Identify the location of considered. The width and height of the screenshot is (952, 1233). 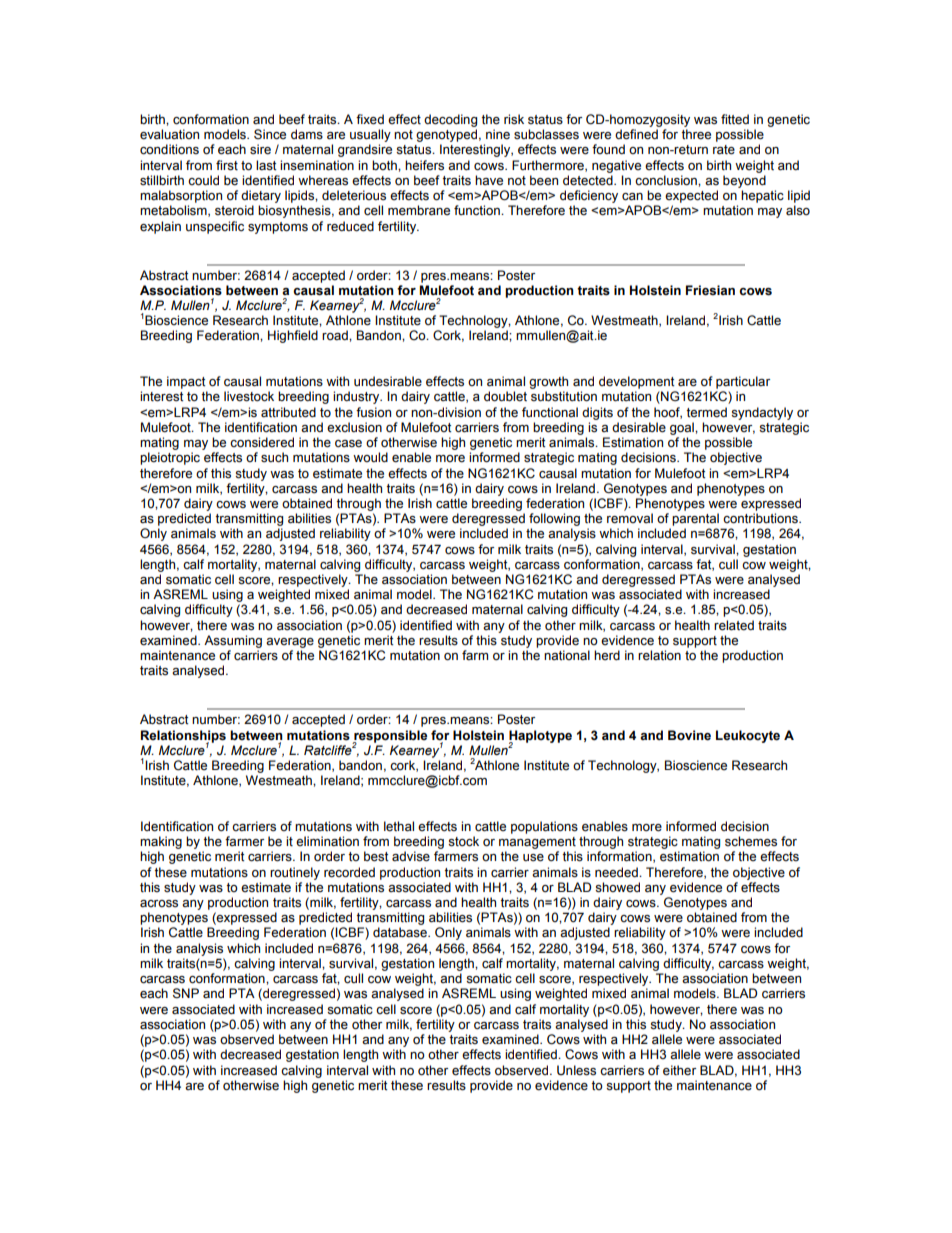
(262, 442).
